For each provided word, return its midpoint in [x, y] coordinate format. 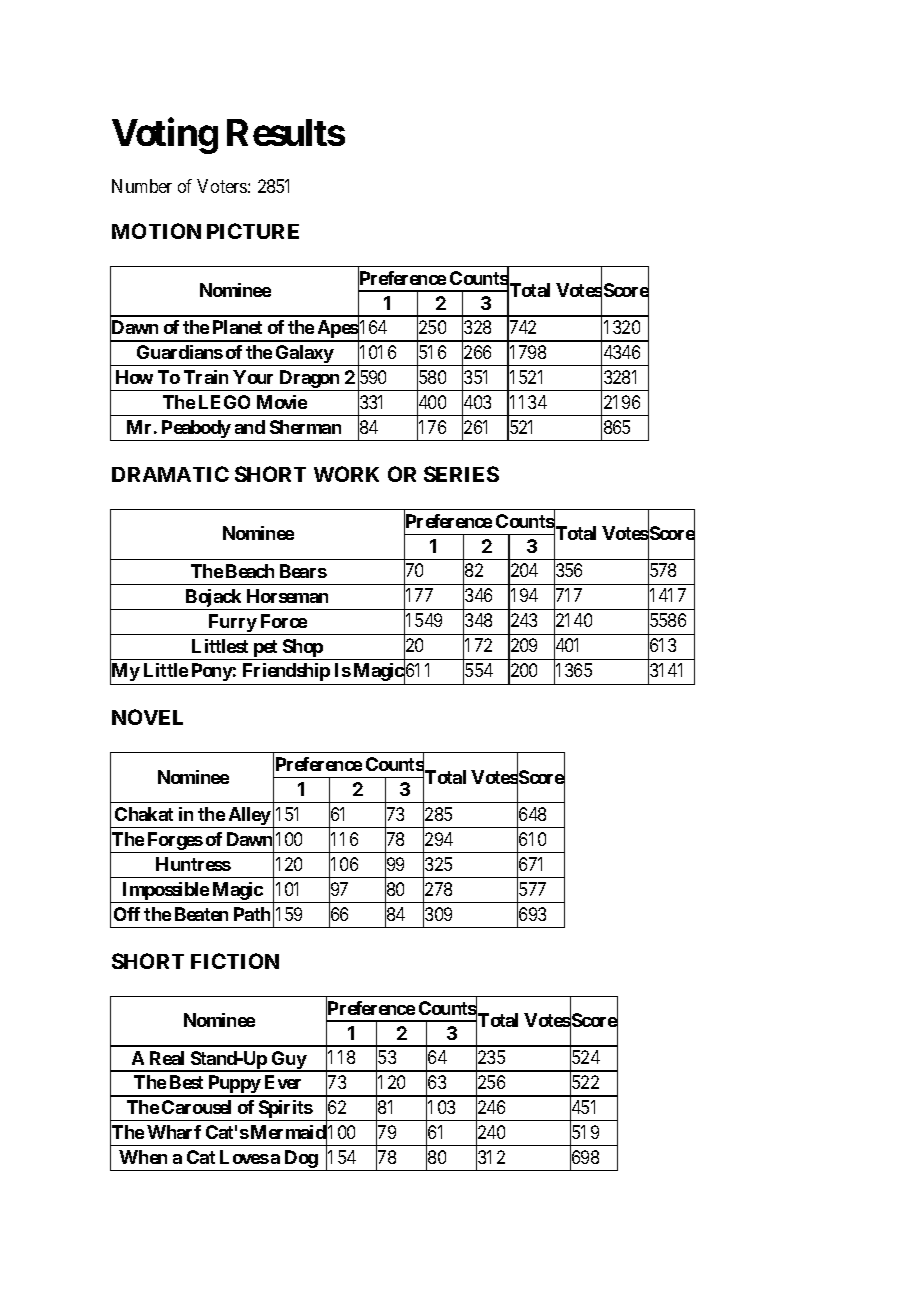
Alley [249, 817]
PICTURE [253, 231]
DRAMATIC [170, 474]
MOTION [156, 231]
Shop [303, 648]
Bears [303, 571]
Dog [301, 1160]
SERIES [461, 474]
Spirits [284, 1110]
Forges [174, 842]
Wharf [174, 1132]
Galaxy [304, 355]
